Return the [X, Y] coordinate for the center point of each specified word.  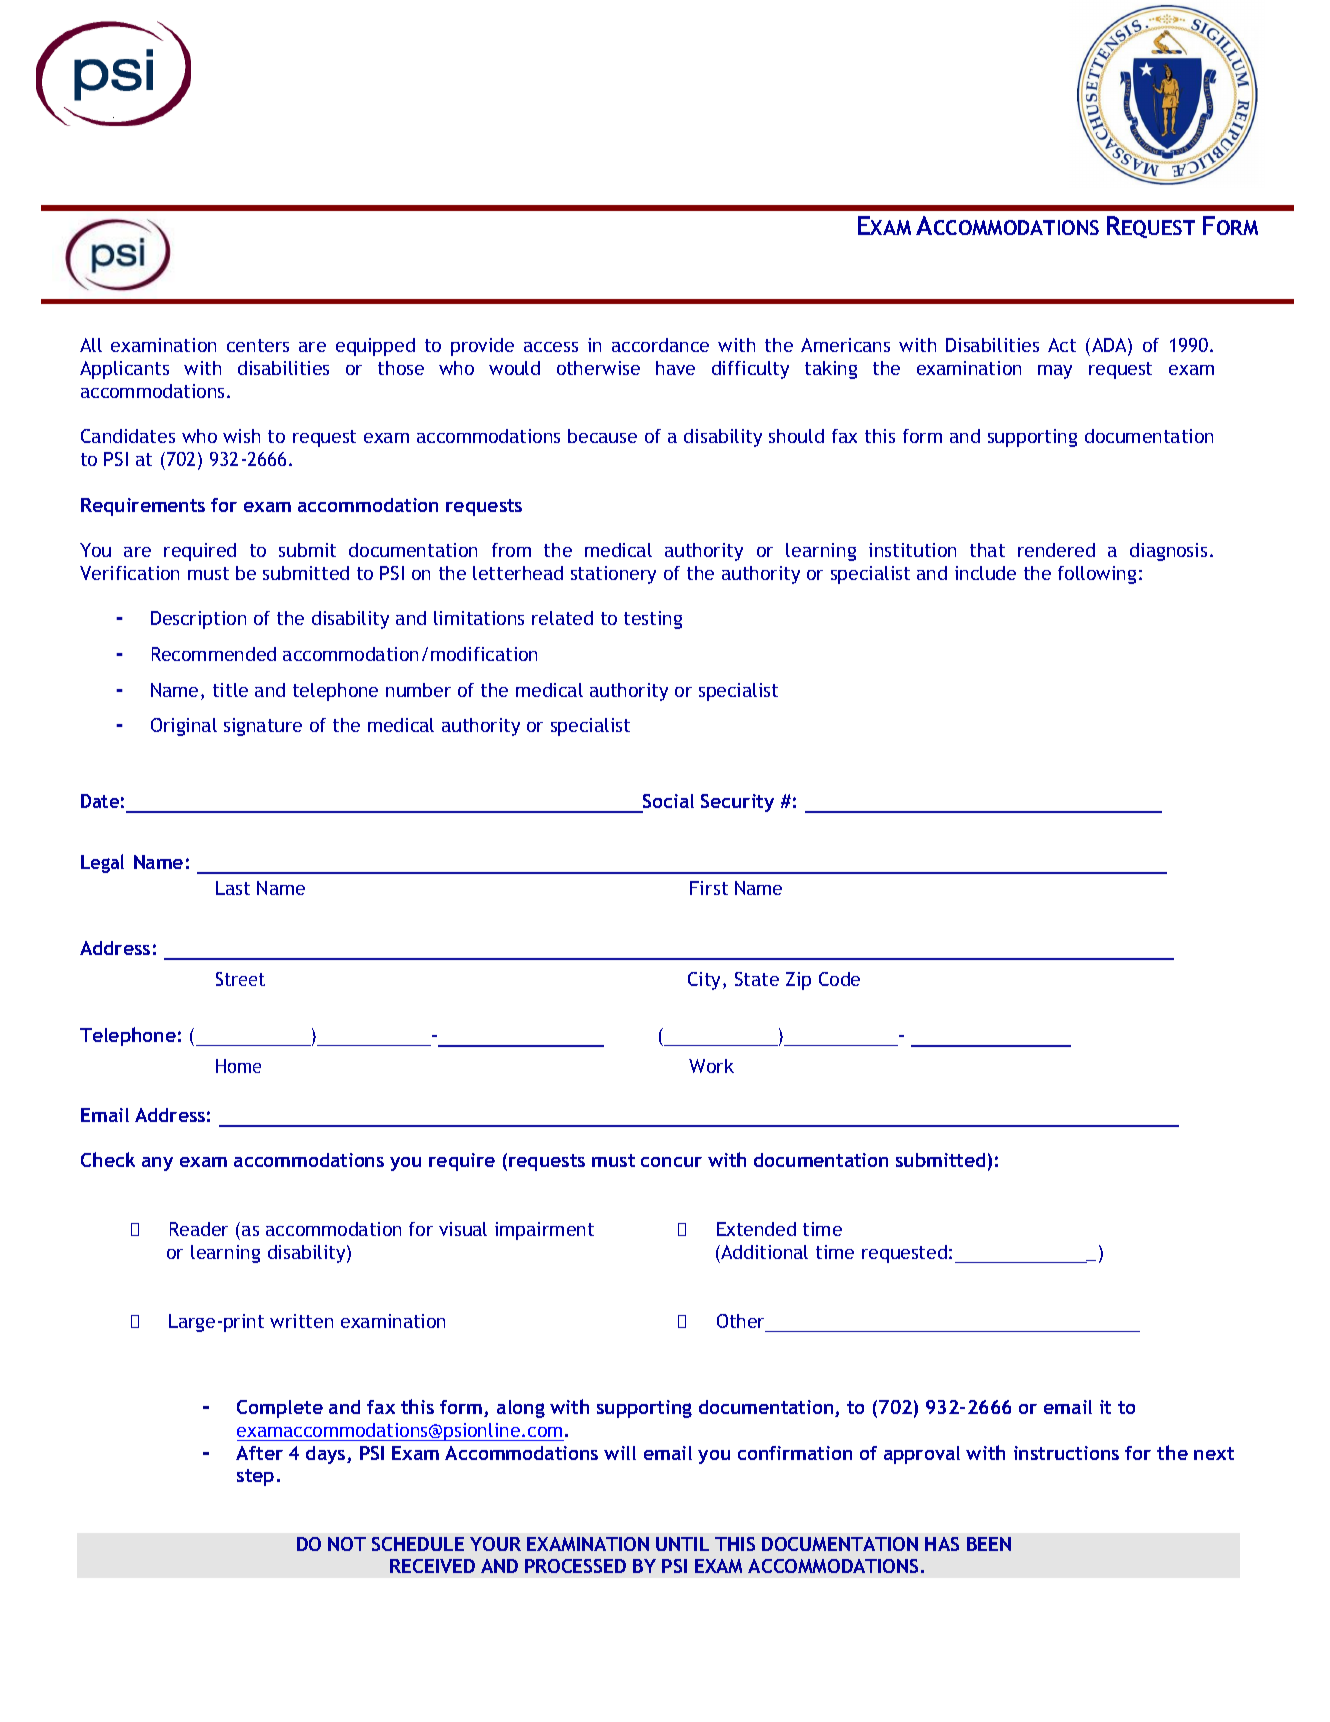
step [255, 1477]
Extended [756, 1229]
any [157, 1164]
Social [668, 801]
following [1097, 575]
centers [258, 345]
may [1055, 372]
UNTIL [682, 1544]
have [675, 368]
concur [671, 1162]
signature [263, 727]
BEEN [989, 1544]
